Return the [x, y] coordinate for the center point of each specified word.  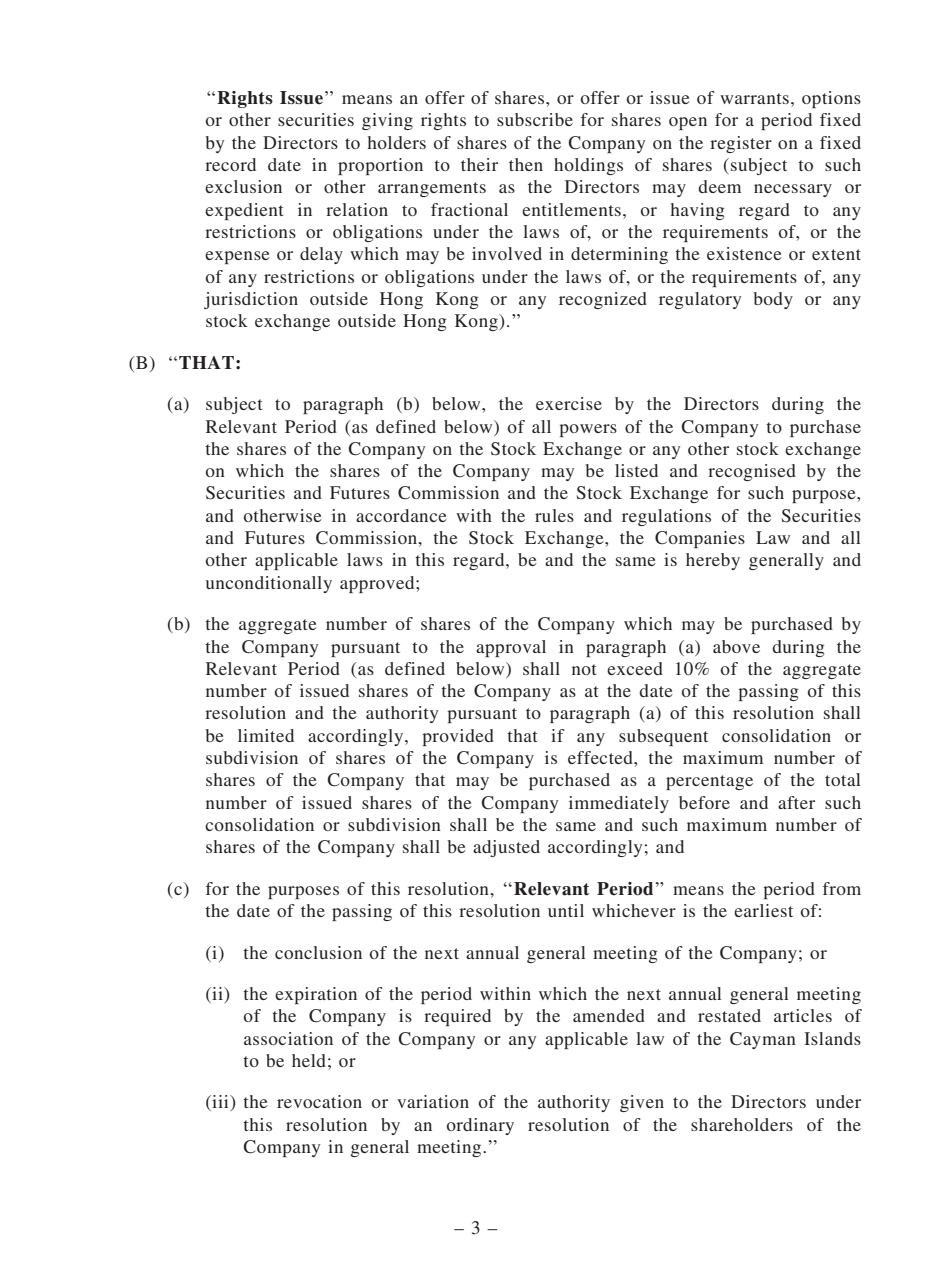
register [741, 144]
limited [266, 735]
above [736, 646]
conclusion [318, 952]
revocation [319, 1101]
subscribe [535, 119]
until [566, 910]
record [230, 164]
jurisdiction [251, 300]
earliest [763, 910]
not [584, 669]
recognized [603, 300]
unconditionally [269, 584]
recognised [752, 472]
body [773, 300]
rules [554, 515]
